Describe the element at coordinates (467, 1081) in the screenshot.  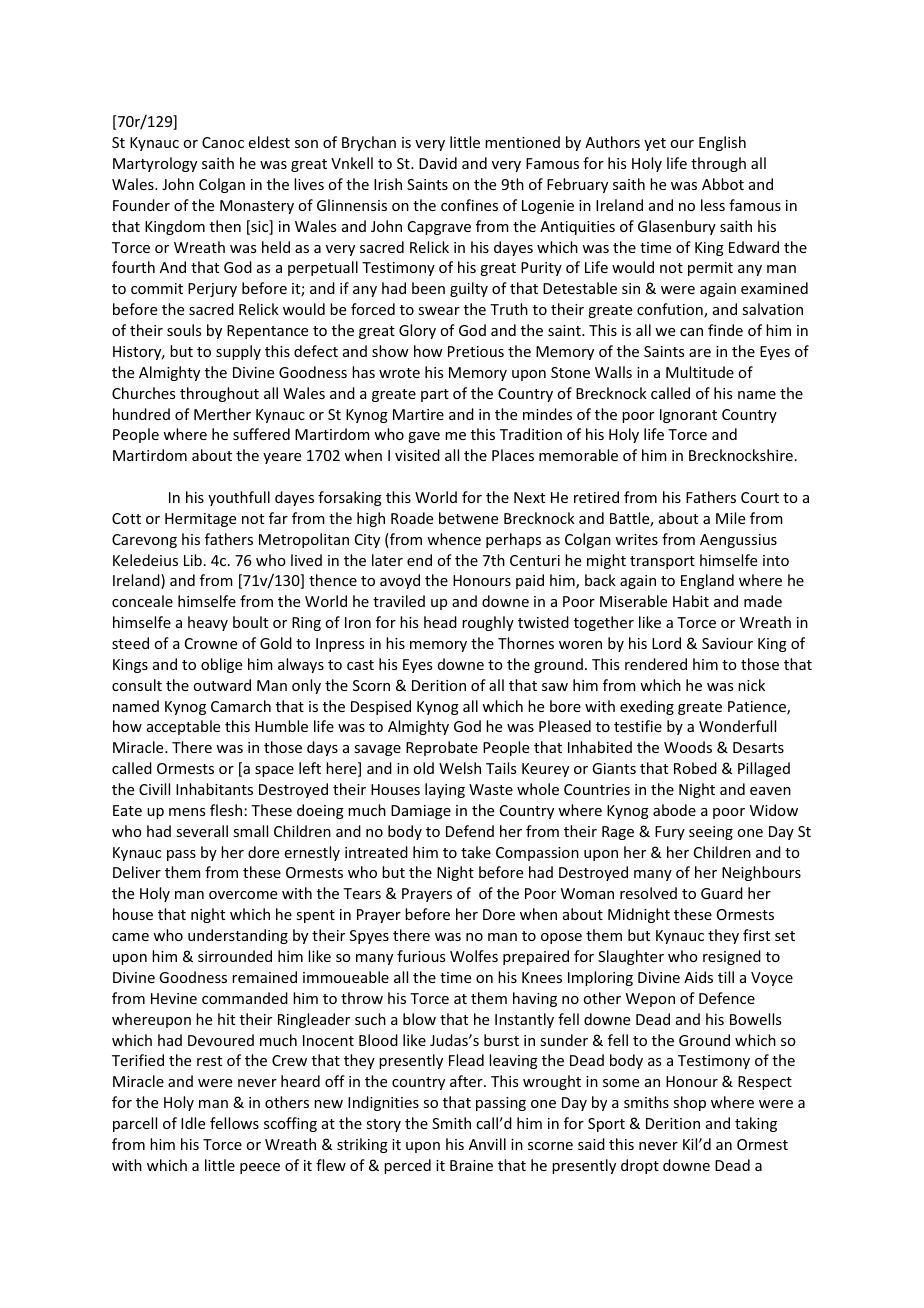
I see `after` at that location.
